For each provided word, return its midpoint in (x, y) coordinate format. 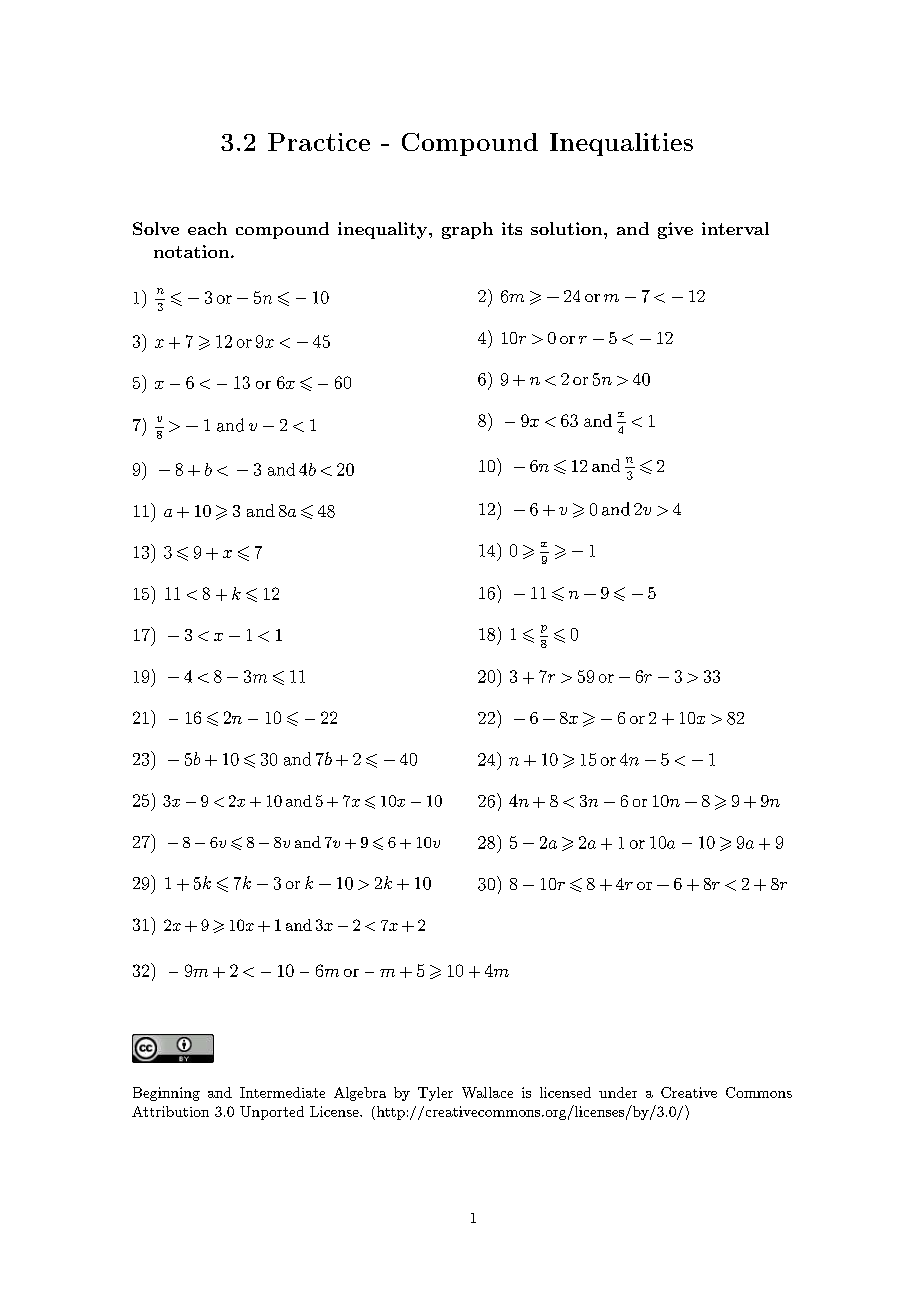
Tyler (435, 1094)
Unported (272, 1113)
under (618, 1092)
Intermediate (282, 1092)
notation (191, 251)
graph (467, 230)
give (675, 230)
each (207, 228)
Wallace (487, 1092)
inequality (384, 230)
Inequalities (621, 144)
